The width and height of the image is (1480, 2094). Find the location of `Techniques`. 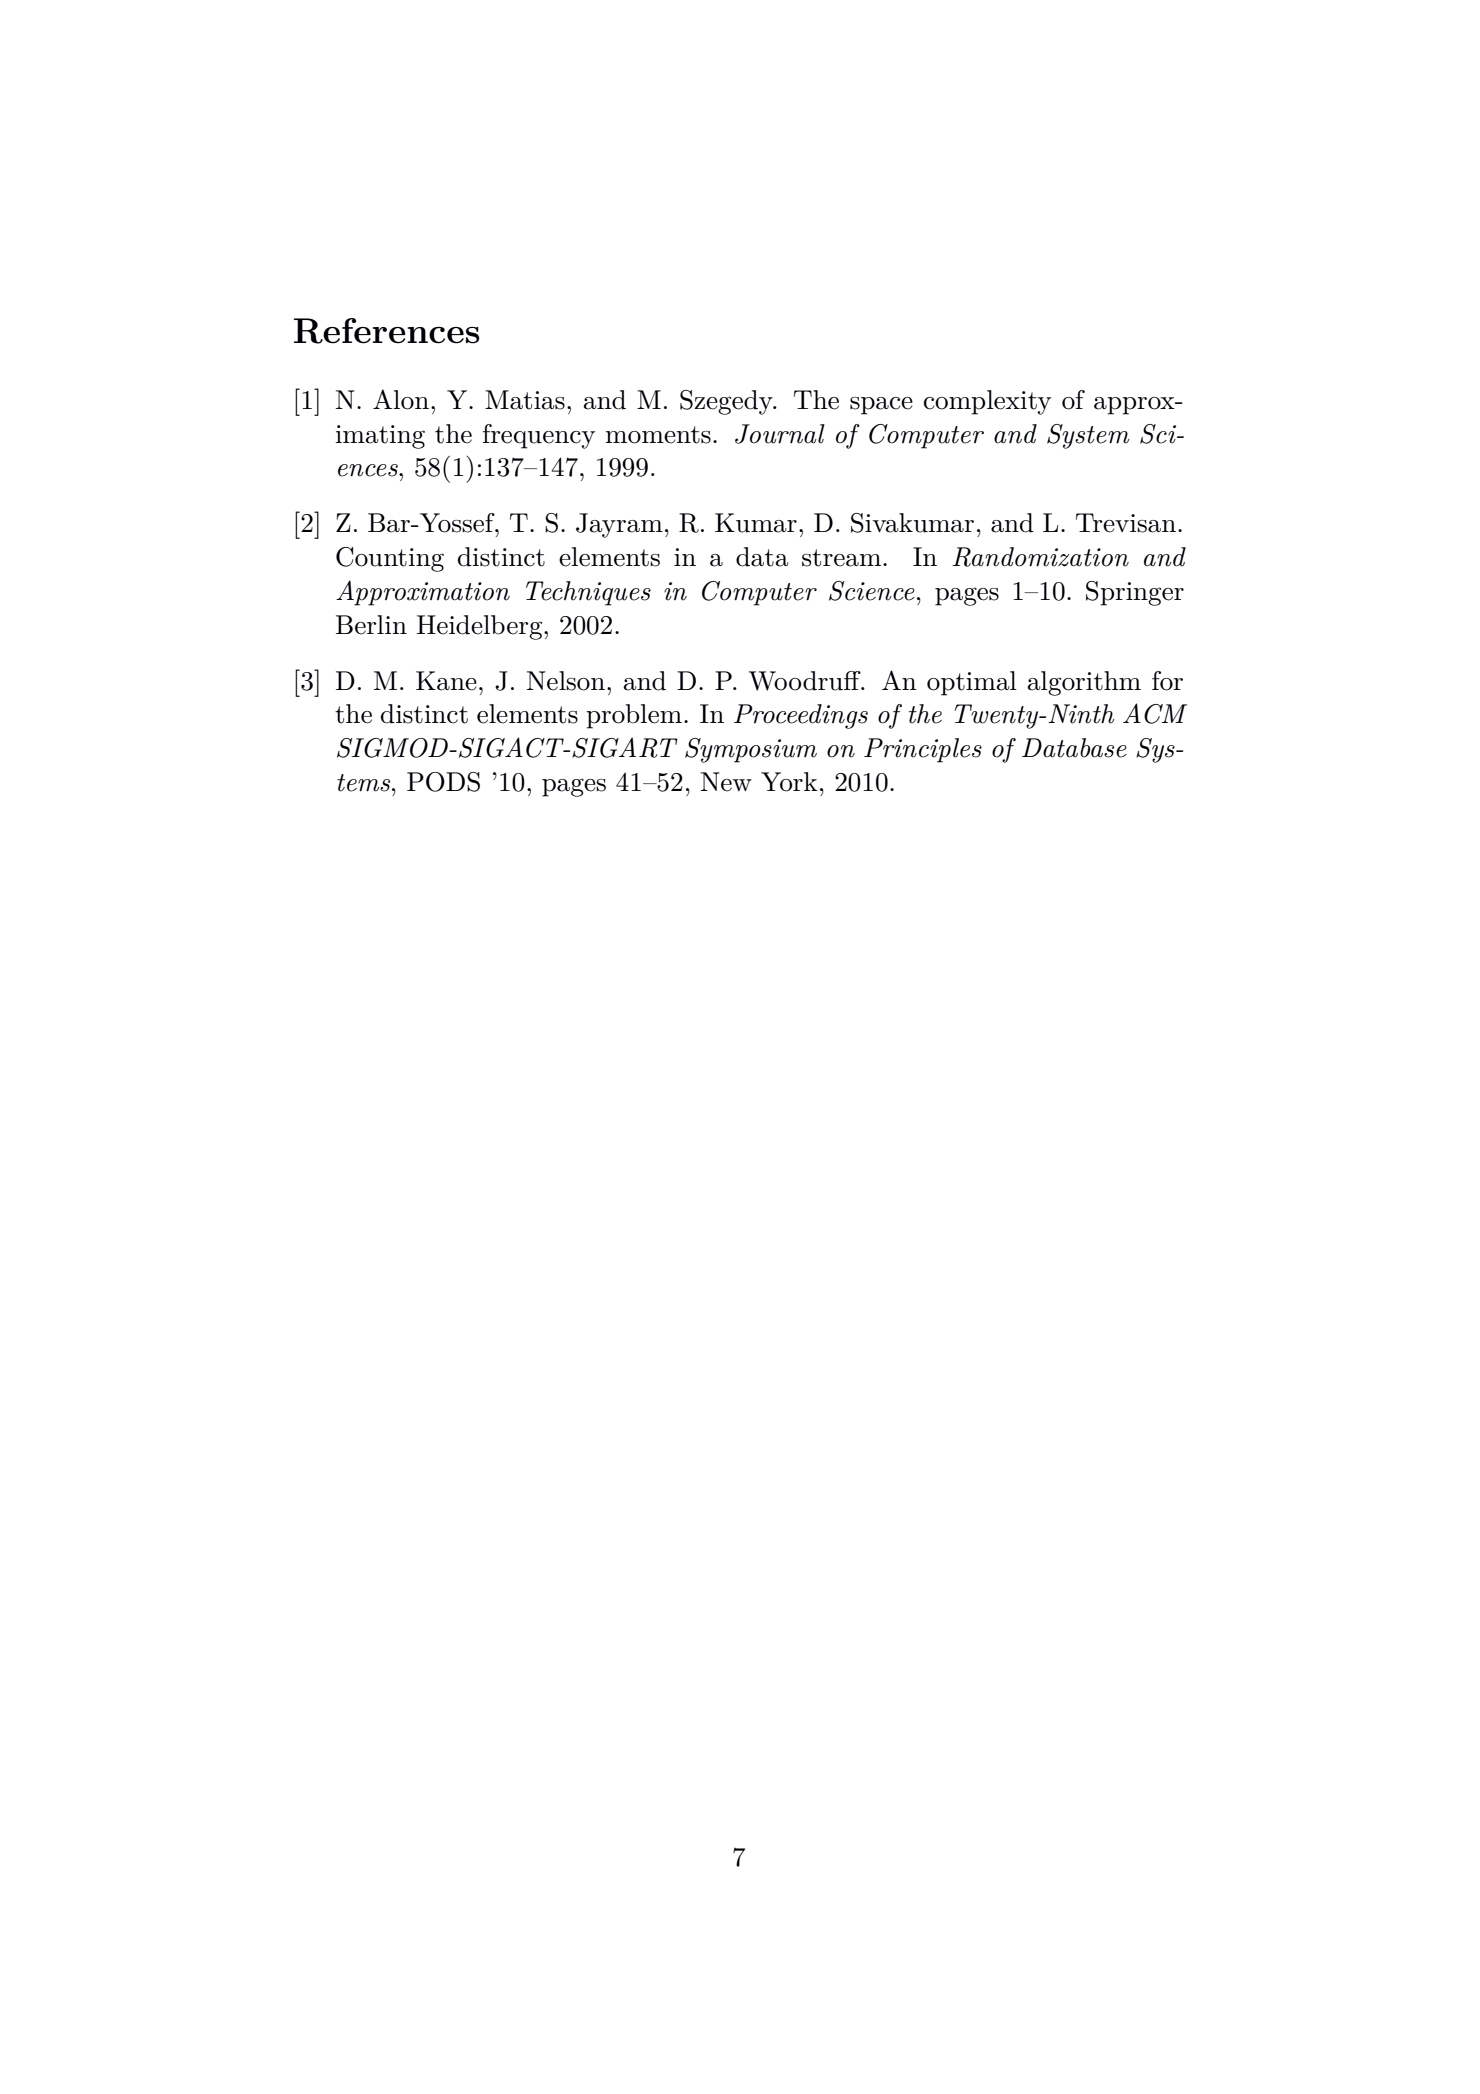

Techniques is located at coordinates (588, 593).
